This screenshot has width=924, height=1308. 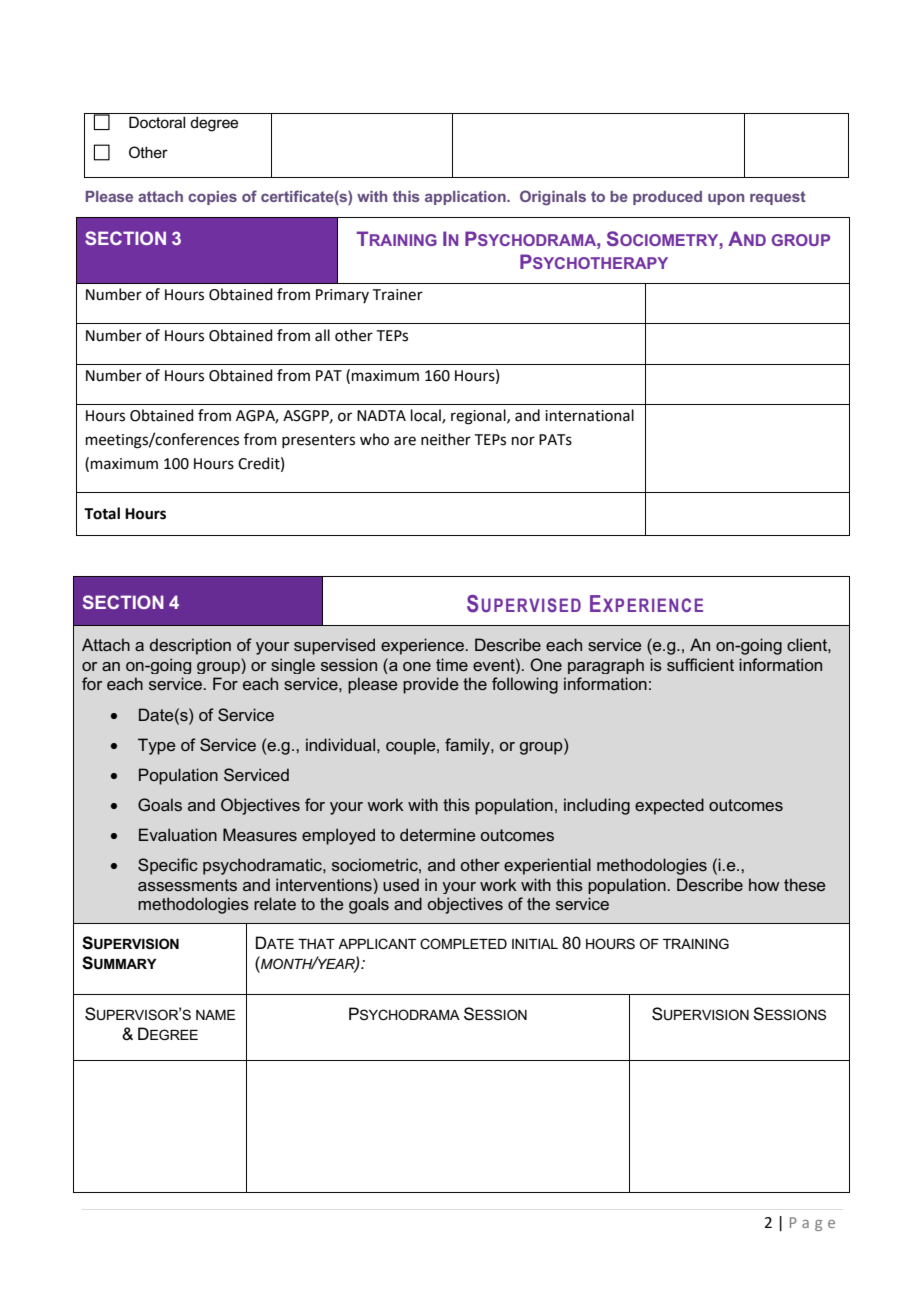 What do you see at coordinates (157, 122) in the screenshot?
I see `Doctoral` at bounding box center [157, 122].
